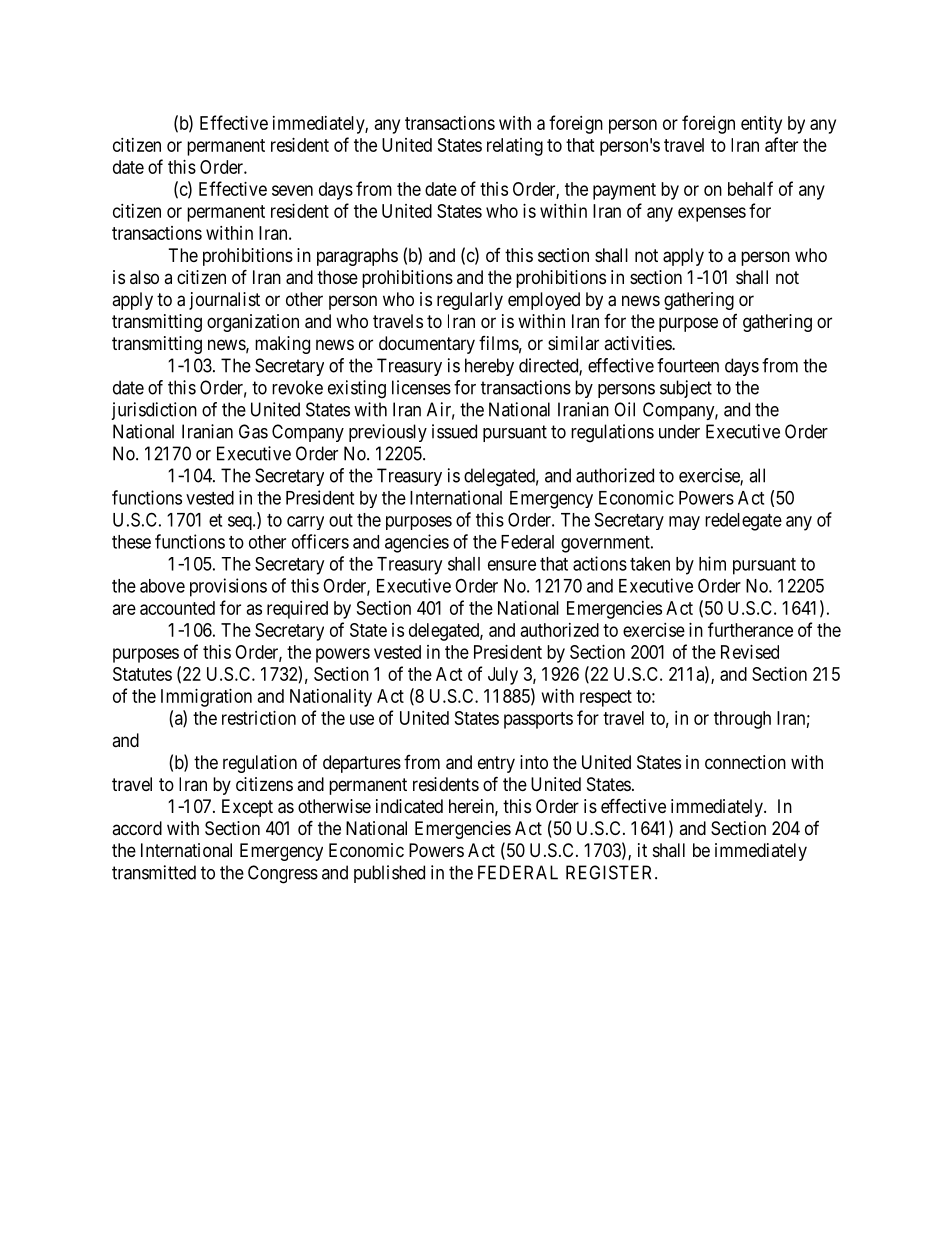 Image resolution: width=952 pixels, height=1233 pixels. I want to click on Immigration, so click(206, 698).
